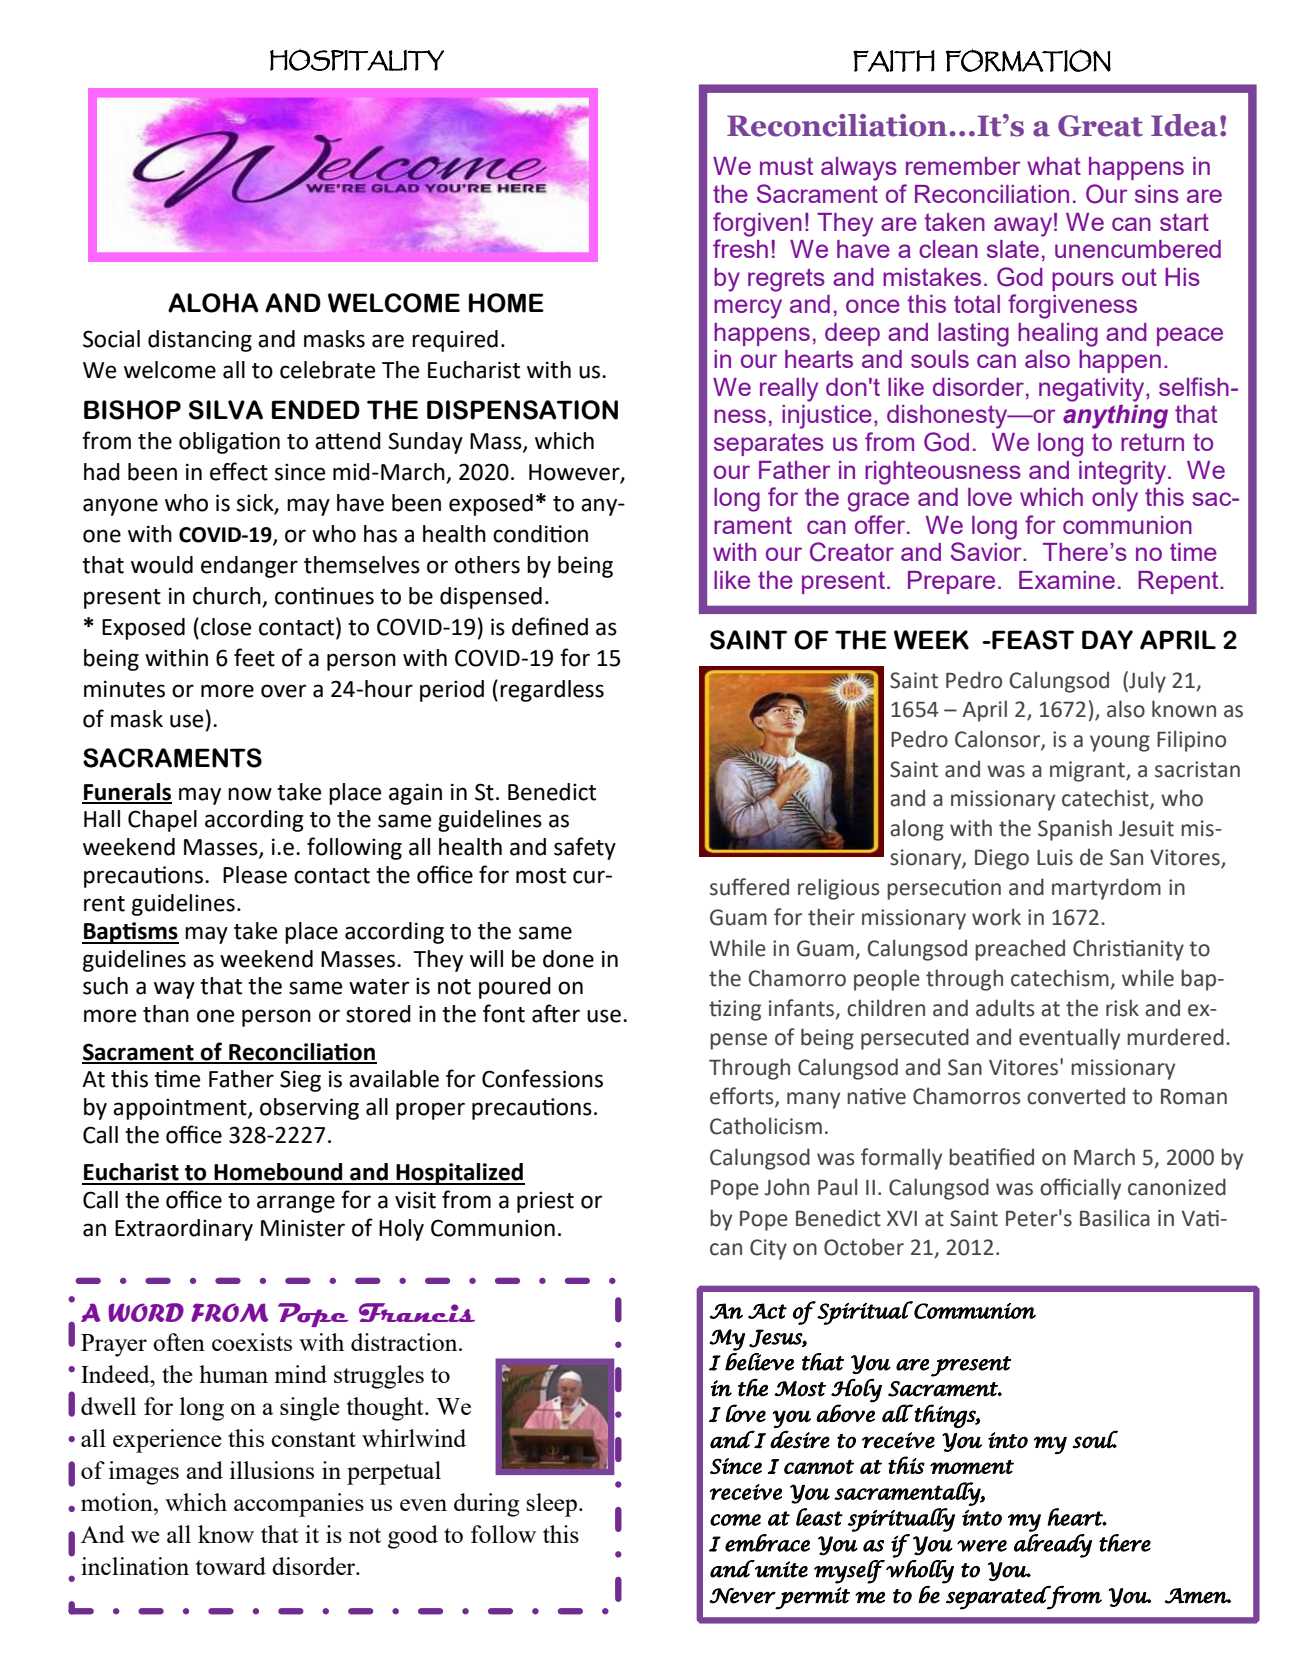  What do you see at coordinates (786, 166) in the screenshot?
I see `must` at bounding box center [786, 166].
